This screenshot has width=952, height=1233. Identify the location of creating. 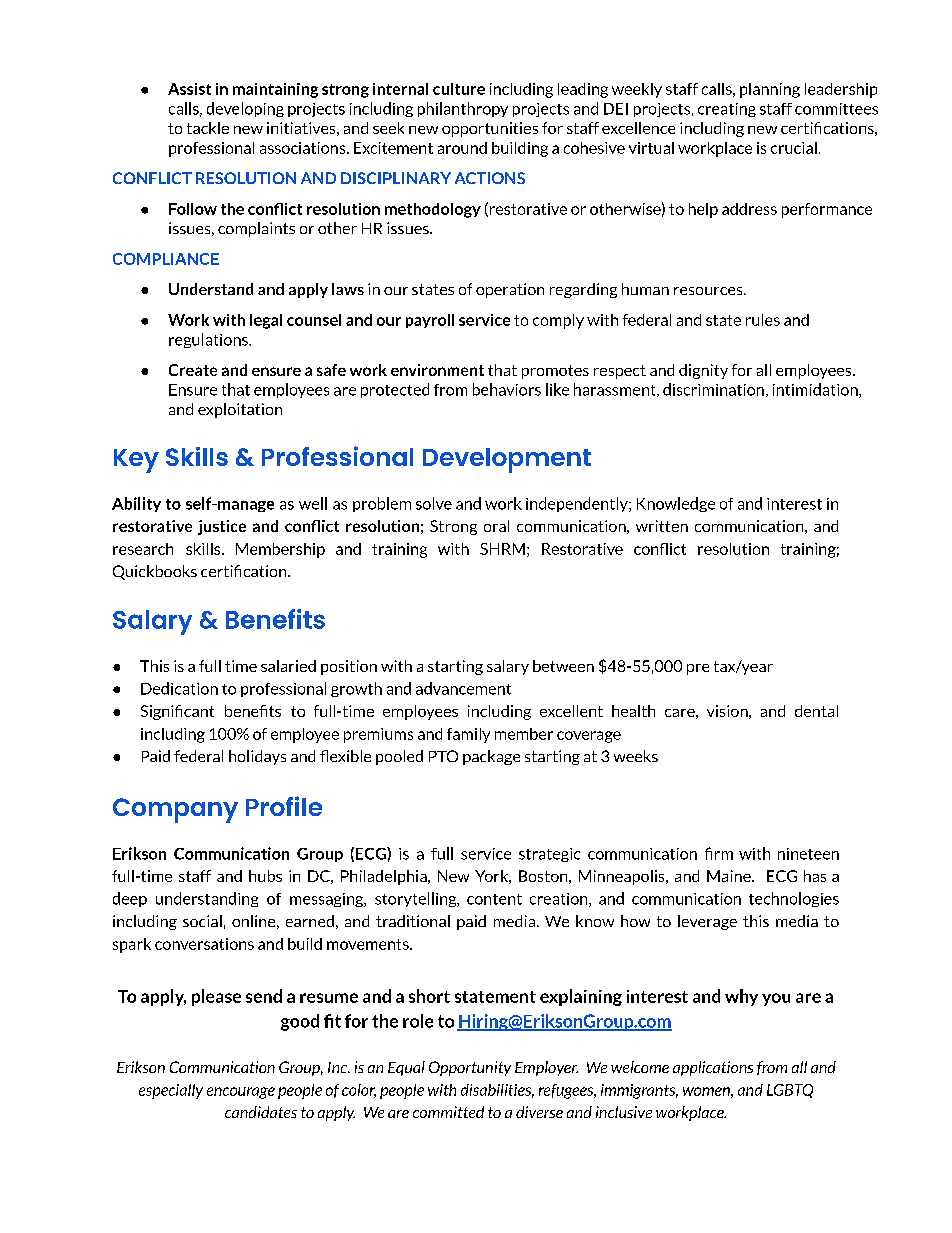
(727, 110).
